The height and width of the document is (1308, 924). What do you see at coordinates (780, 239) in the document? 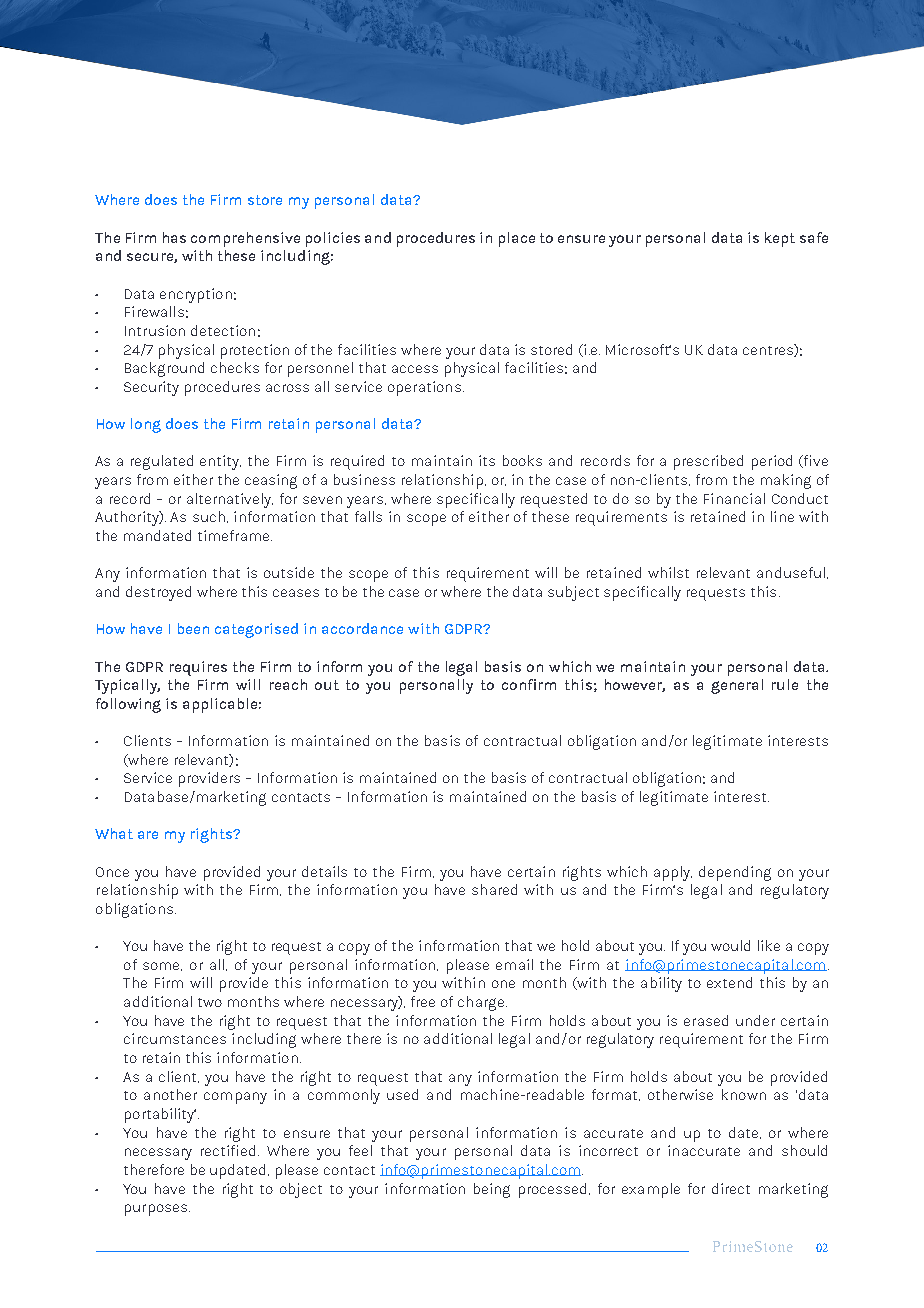
I see `kept` at bounding box center [780, 239].
